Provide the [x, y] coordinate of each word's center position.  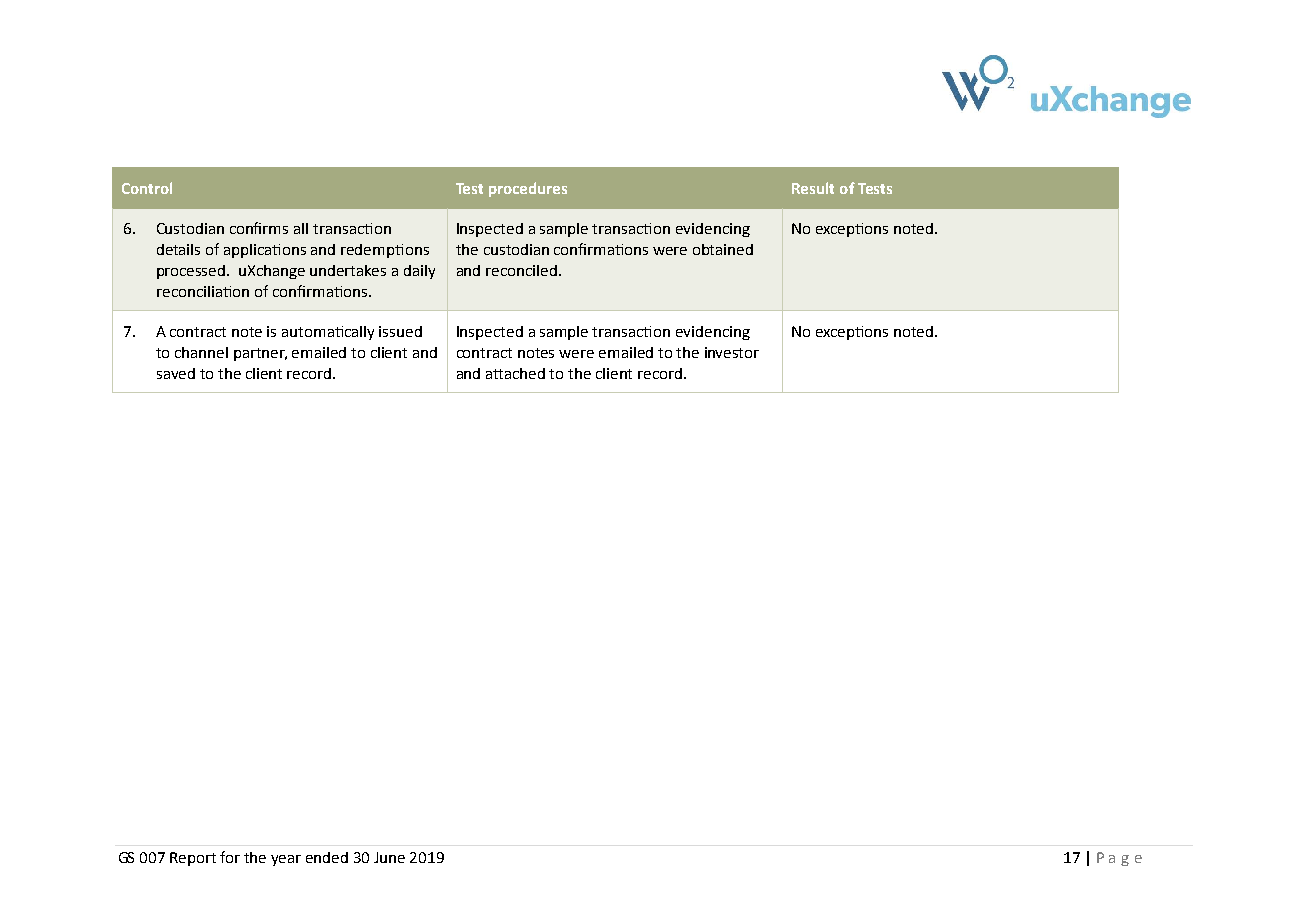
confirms [259, 228]
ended [327, 857]
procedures [528, 189]
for [230, 857]
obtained [723, 249]
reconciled [521, 270]
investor [732, 352]
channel [201, 352]
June [389, 857]
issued [400, 331]
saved [176, 373]
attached [515, 373]
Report [193, 859]
